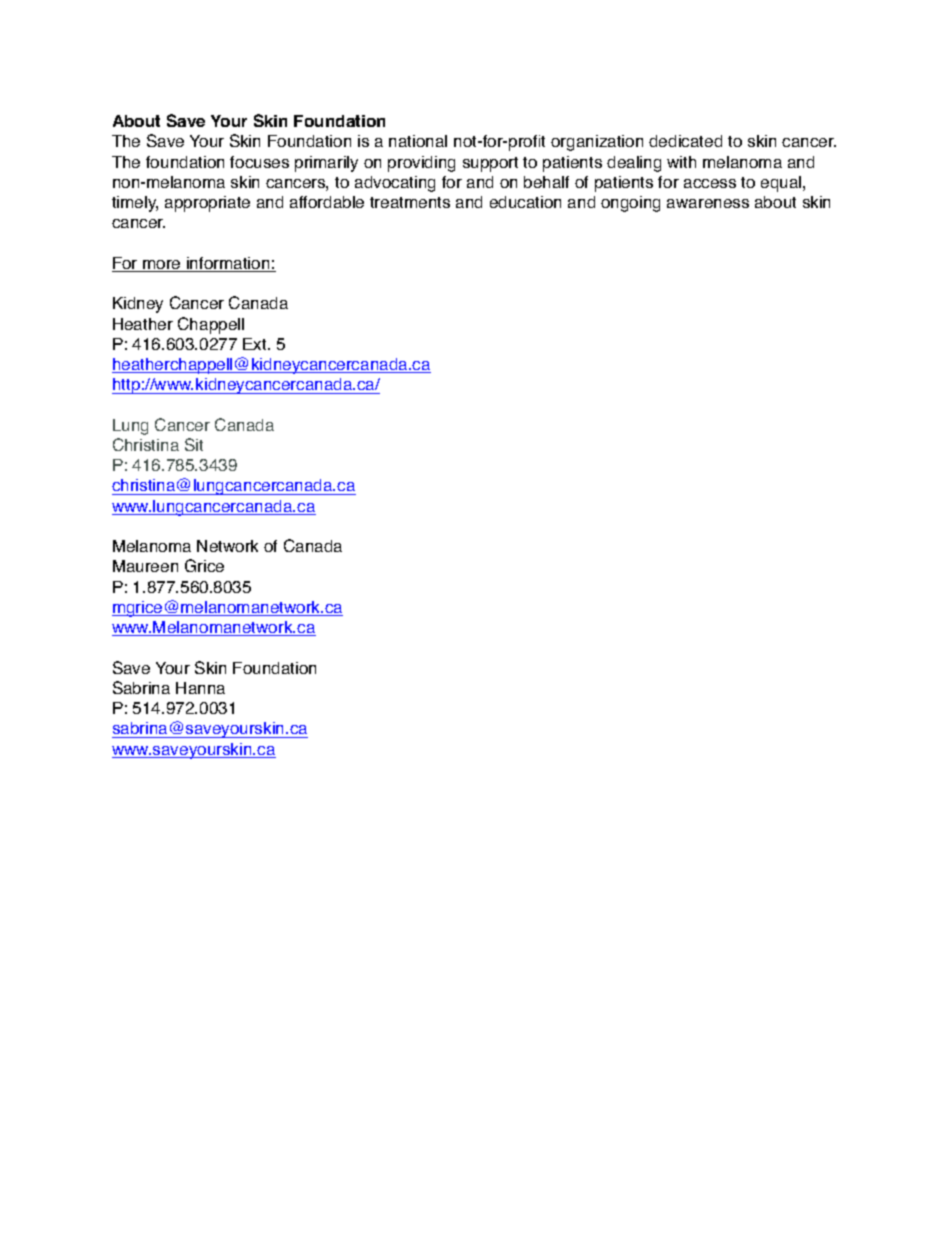 The image size is (952, 1233). Describe the element at coordinates (228, 264) in the screenshot. I see `information` at that location.
